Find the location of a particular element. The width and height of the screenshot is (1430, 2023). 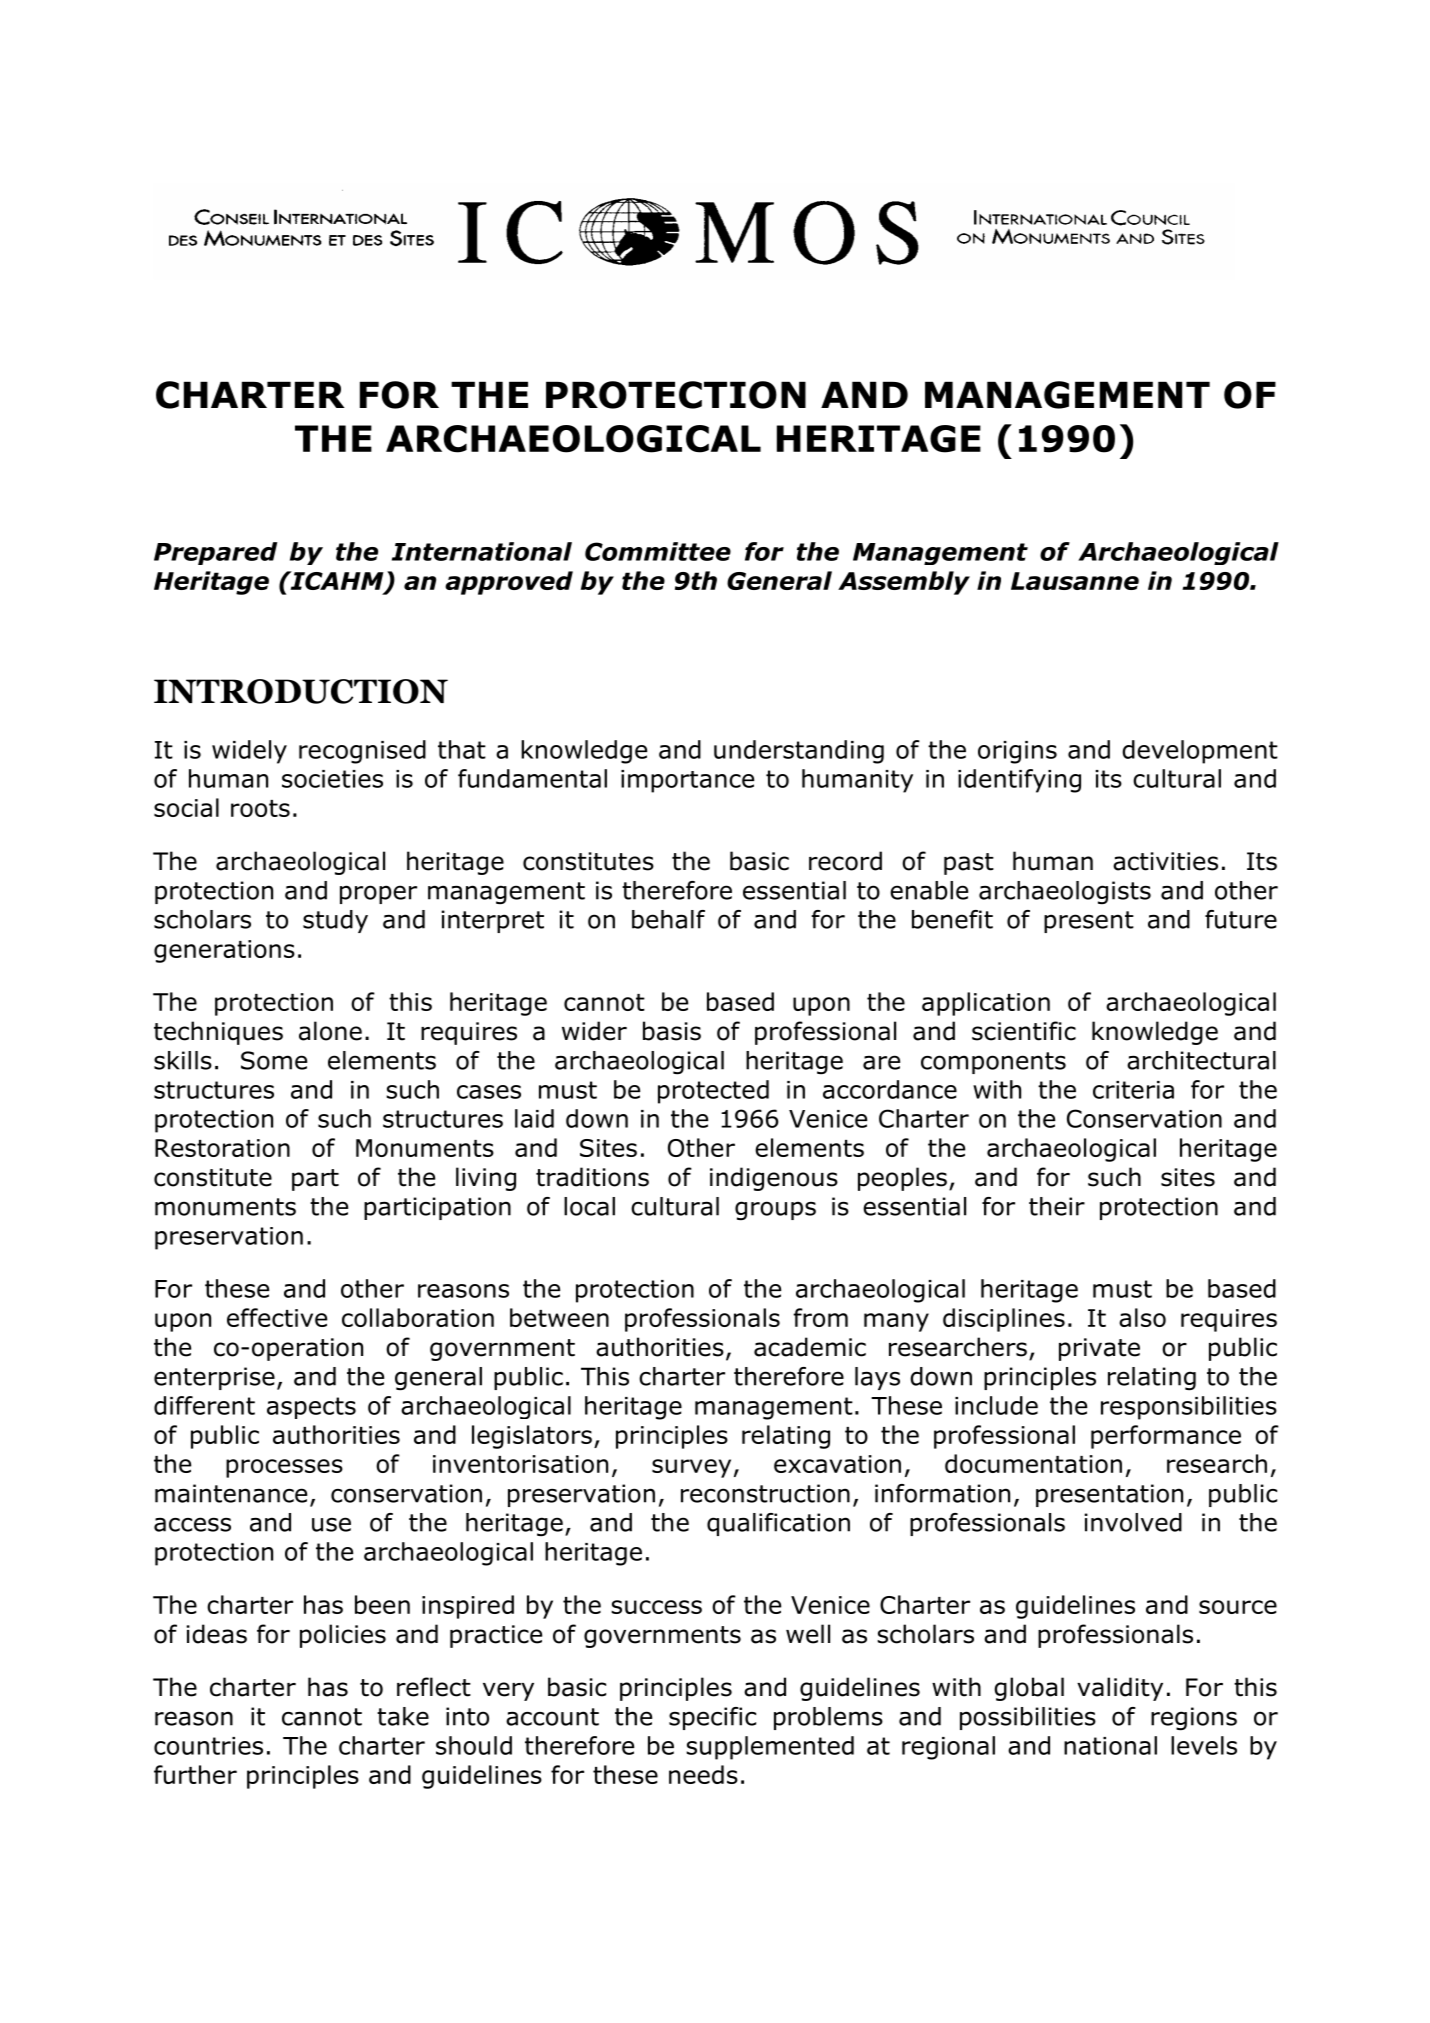

processes is located at coordinates (284, 1468).
